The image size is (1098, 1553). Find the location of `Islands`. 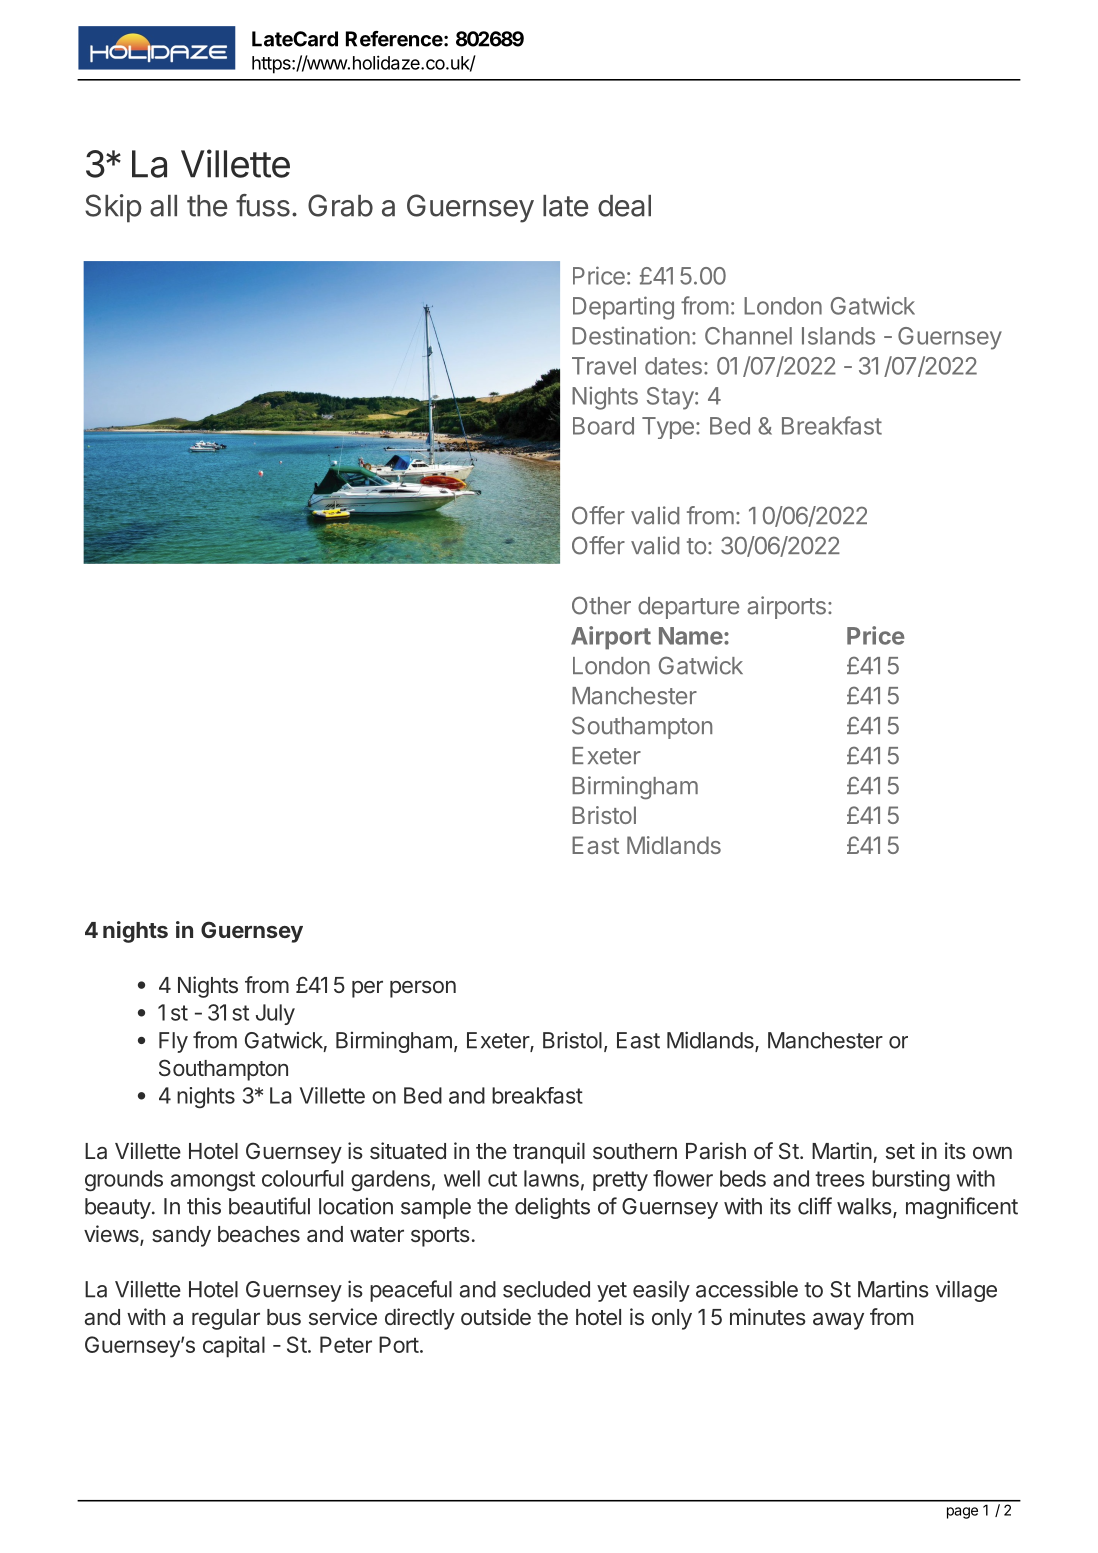

Islands is located at coordinates (838, 336).
